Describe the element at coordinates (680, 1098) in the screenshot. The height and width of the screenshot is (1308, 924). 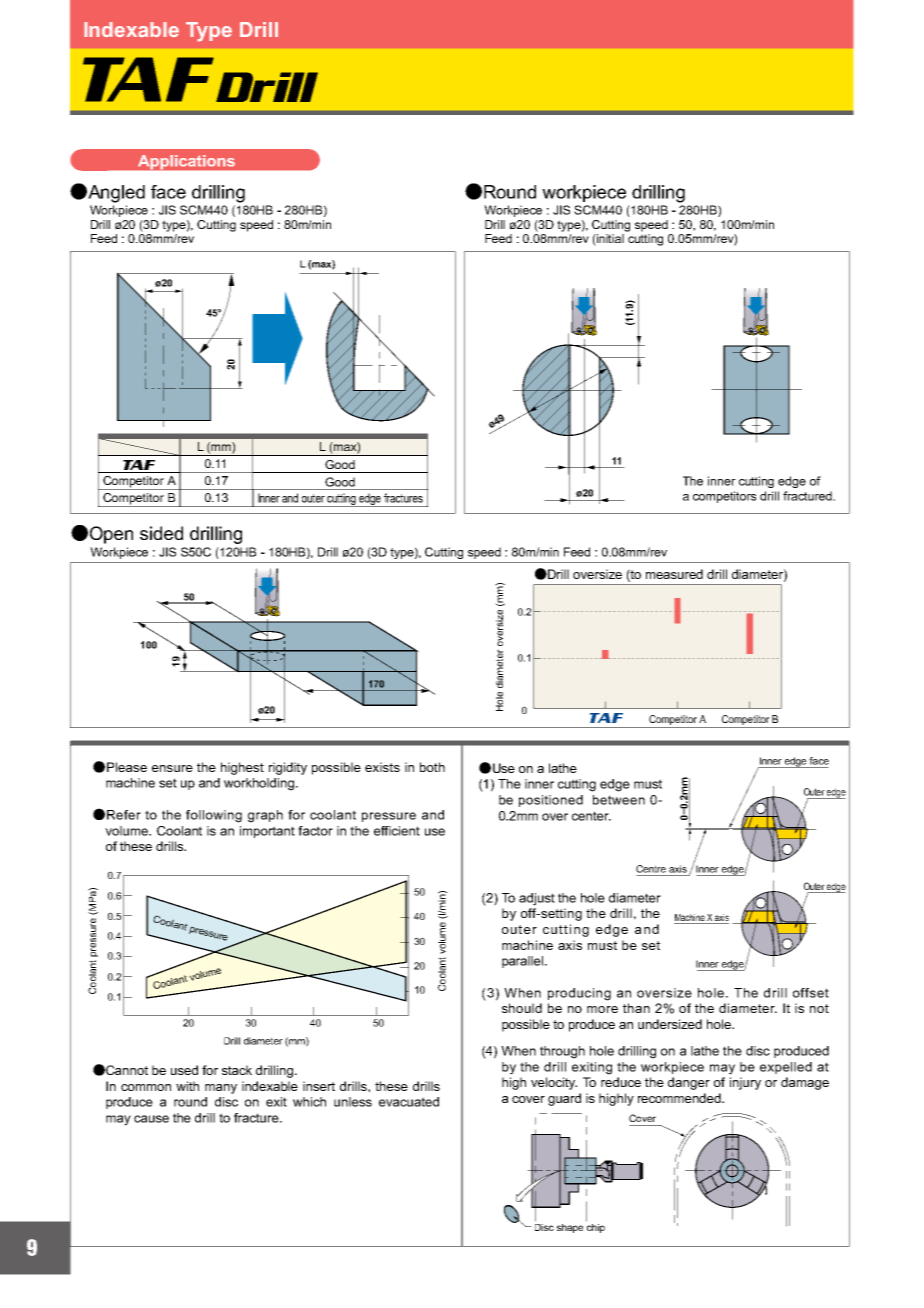
I see `recommended` at that location.
